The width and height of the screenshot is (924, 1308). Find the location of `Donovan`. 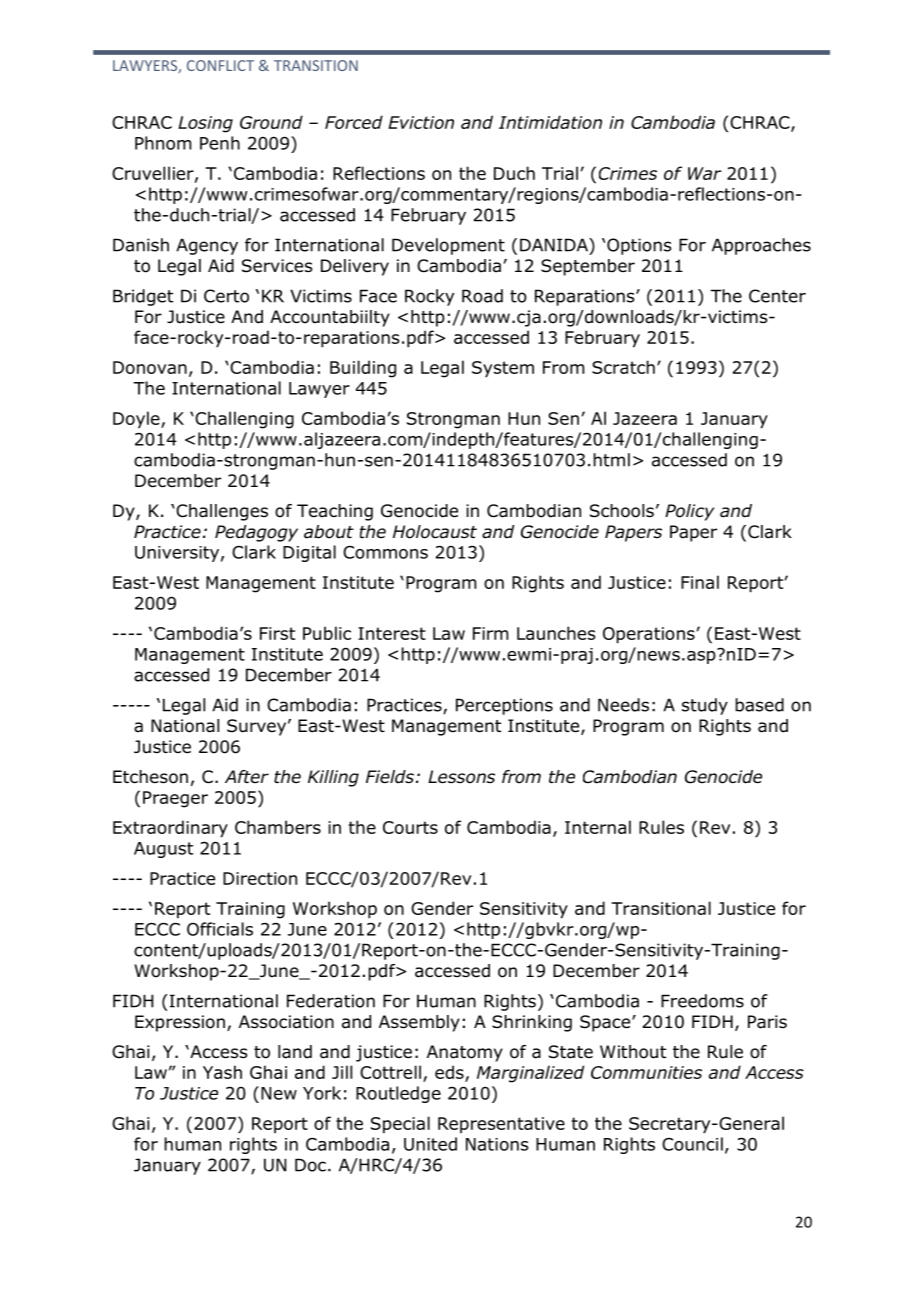

Donovan is located at coordinates (150, 367).
